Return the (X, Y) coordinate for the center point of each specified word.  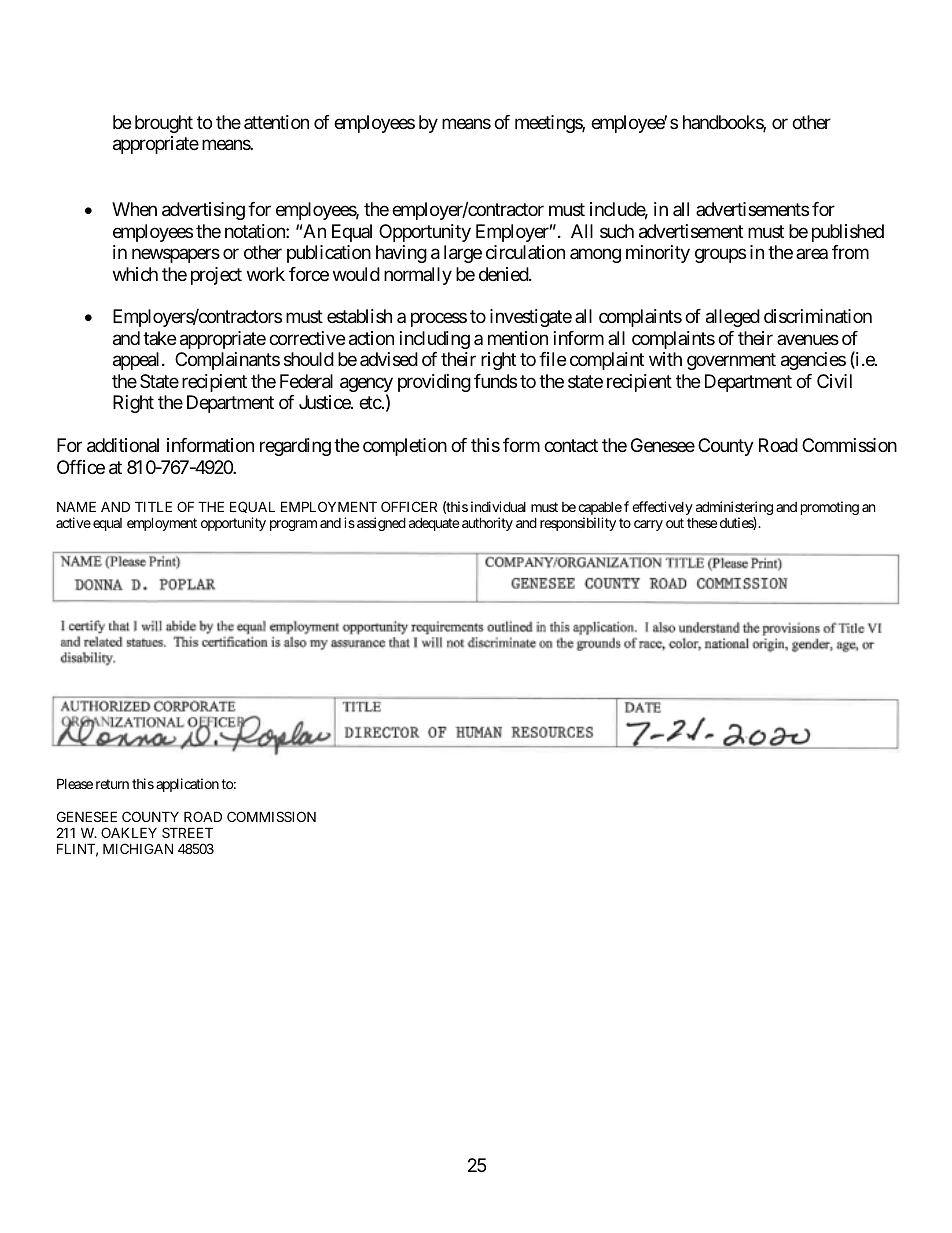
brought (164, 124)
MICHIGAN (138, 848)
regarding (295, 447)
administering (734, 509)
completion (405, 447)
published (848, 233)
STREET (187, 832)
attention (276, 122)
